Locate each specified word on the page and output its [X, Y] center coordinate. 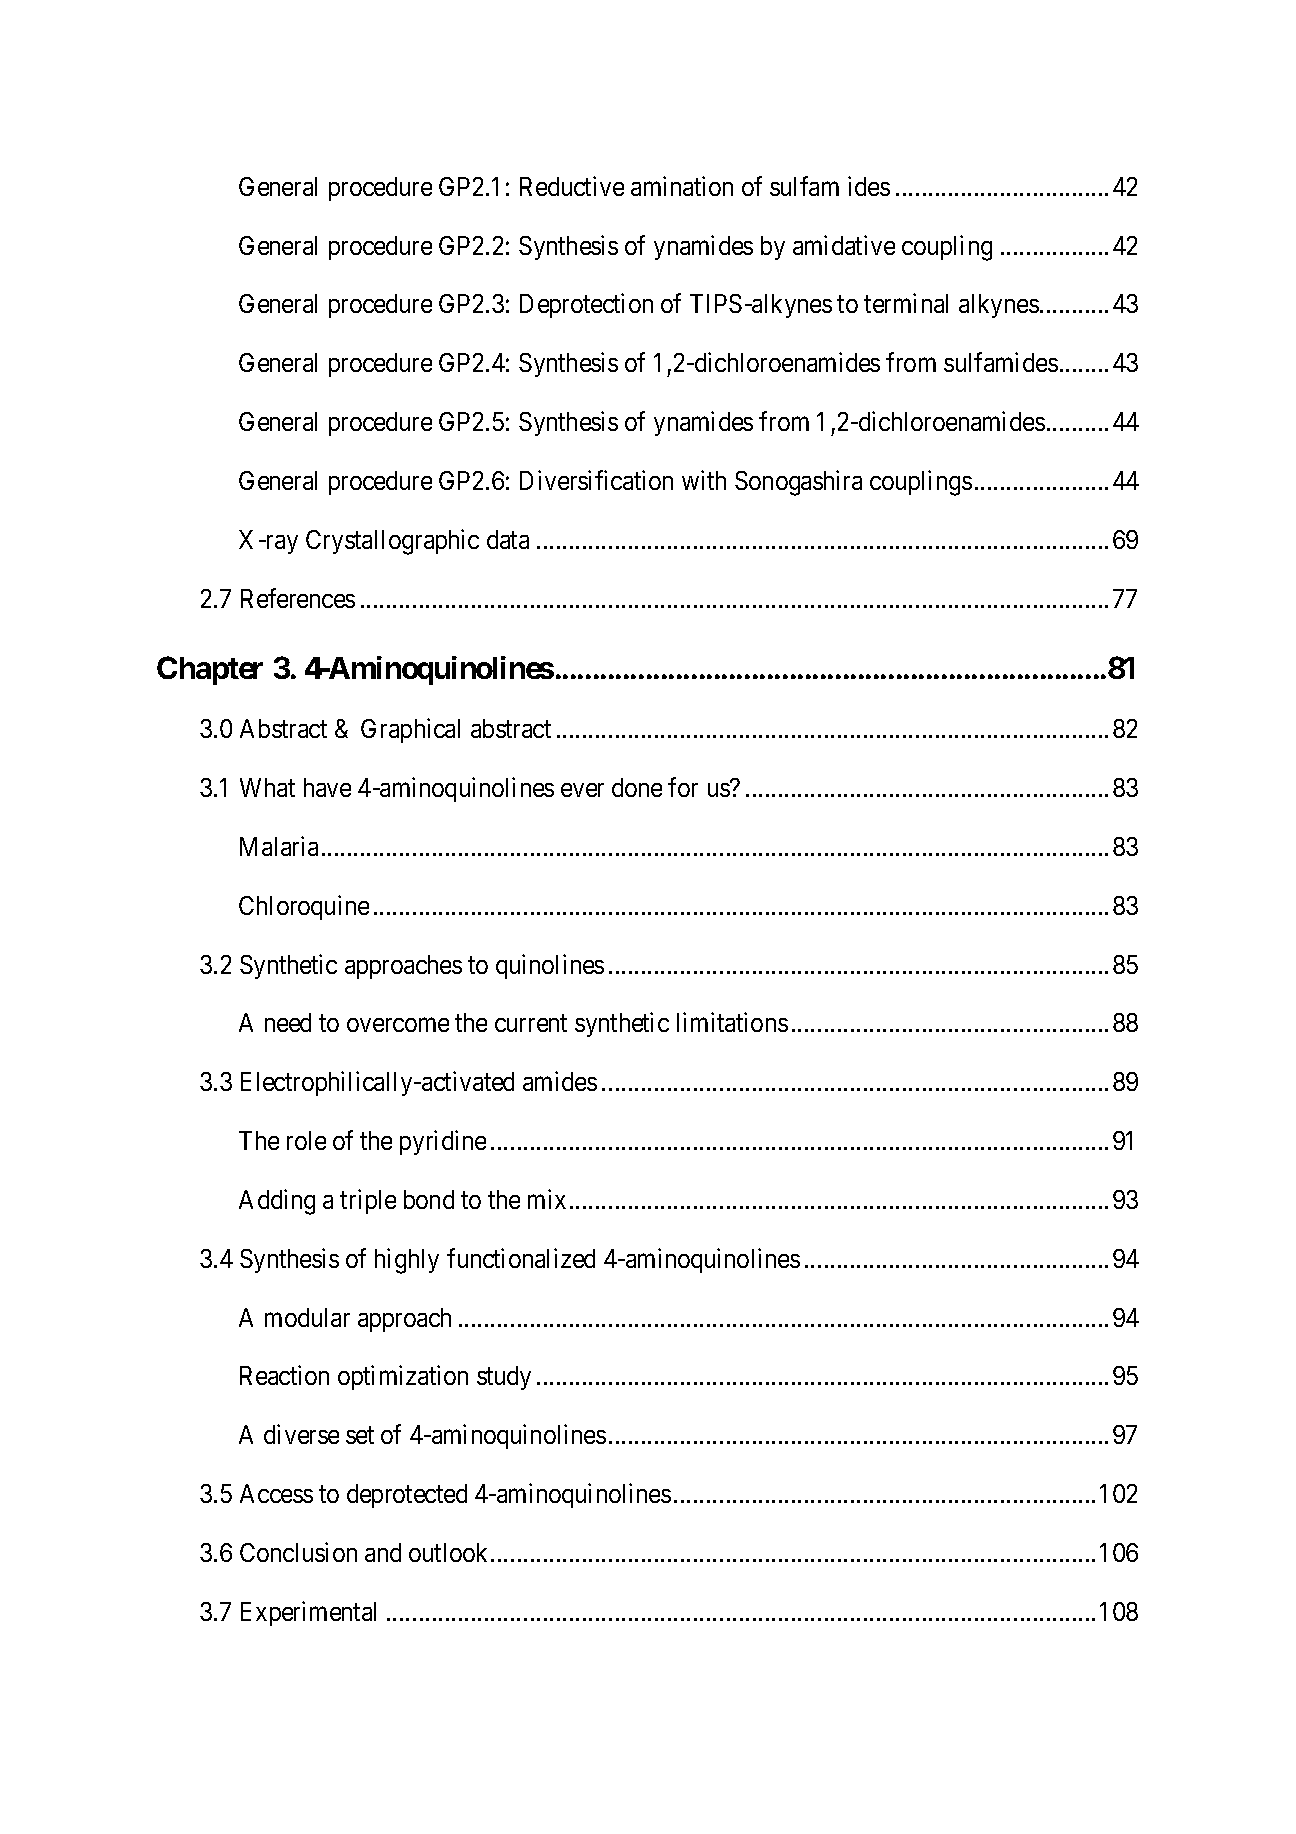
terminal [906, 303]
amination [682, 186]
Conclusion [298, 1552]
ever [582, 790]
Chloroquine [304, 907]
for [683, 787]
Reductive [572, 186]
